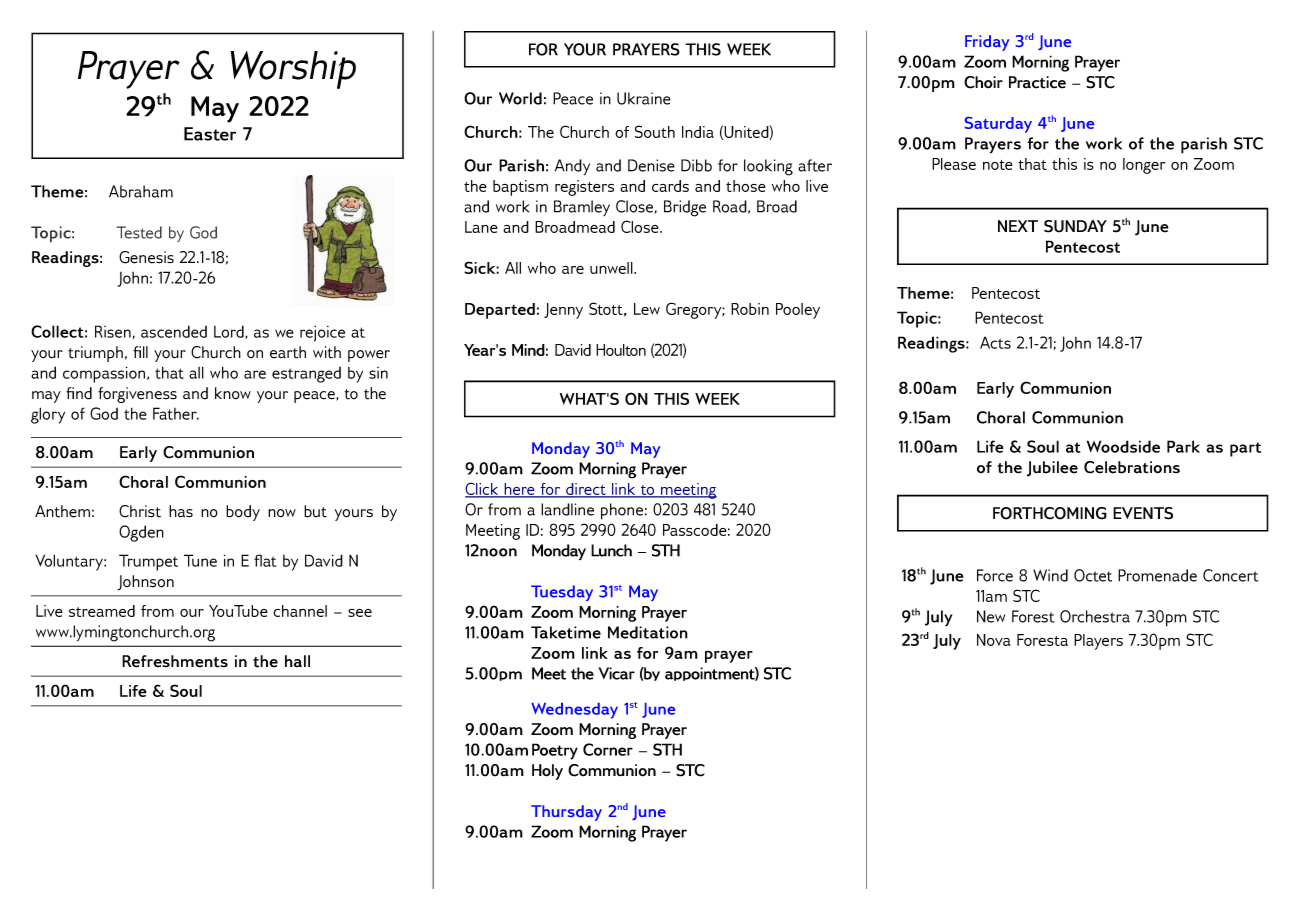 The width and height of the document is (1308, 924). Describe the element at coordinates (293, 70) in the document. I see `Worship` at that location.
